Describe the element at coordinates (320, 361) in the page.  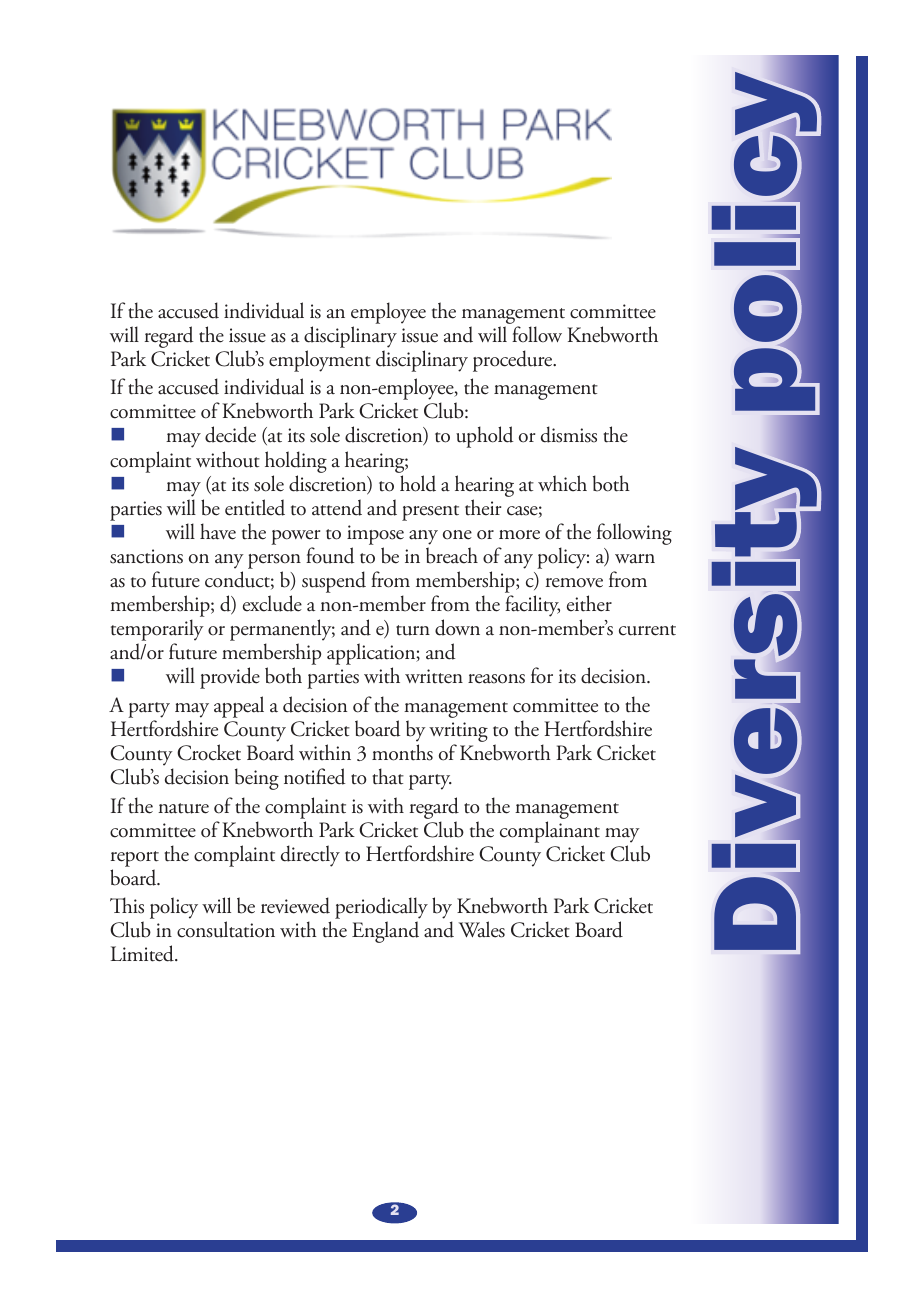
I see `employment` at that location.
